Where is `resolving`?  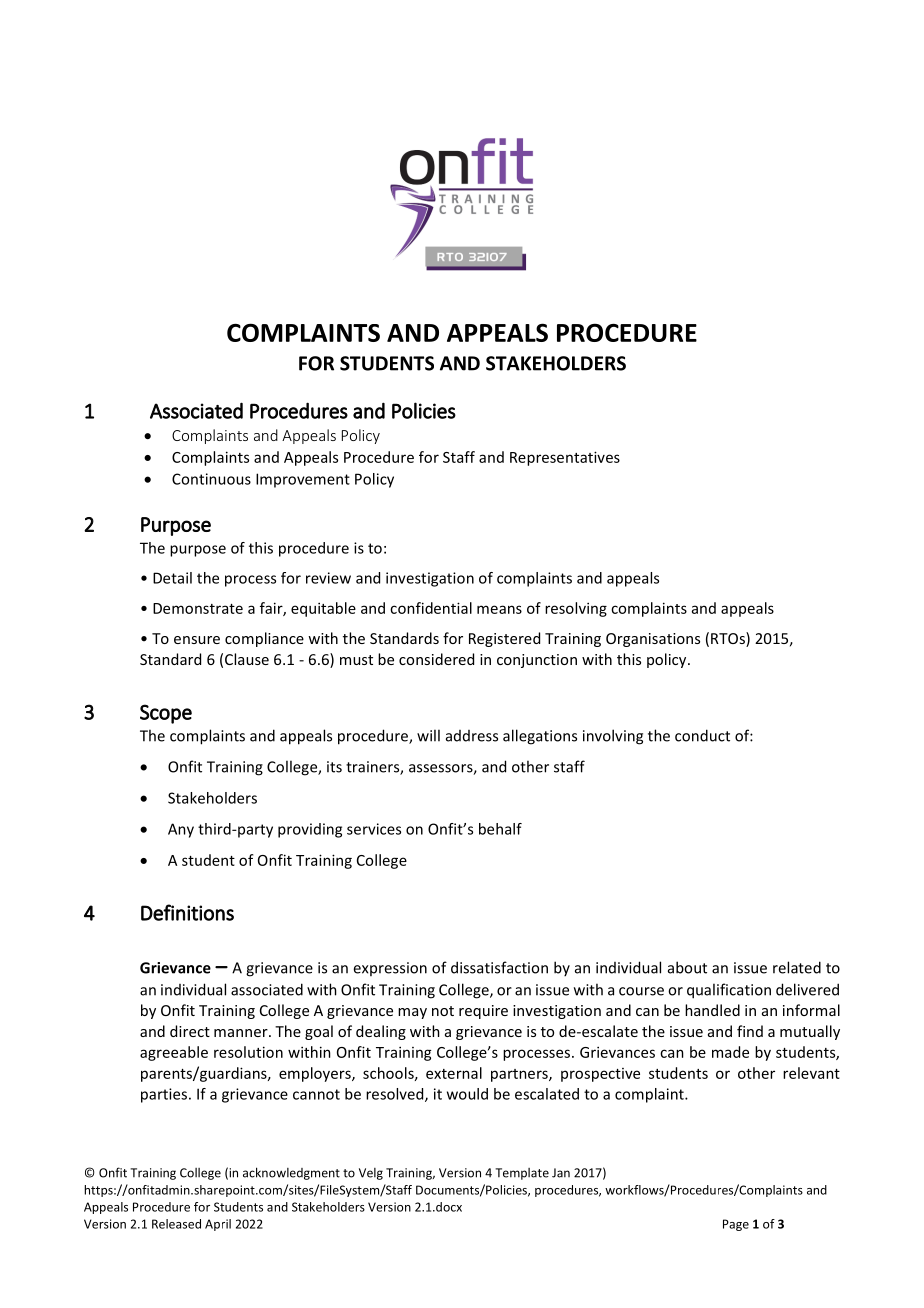 resolving is located at coordinates (576, 609).
